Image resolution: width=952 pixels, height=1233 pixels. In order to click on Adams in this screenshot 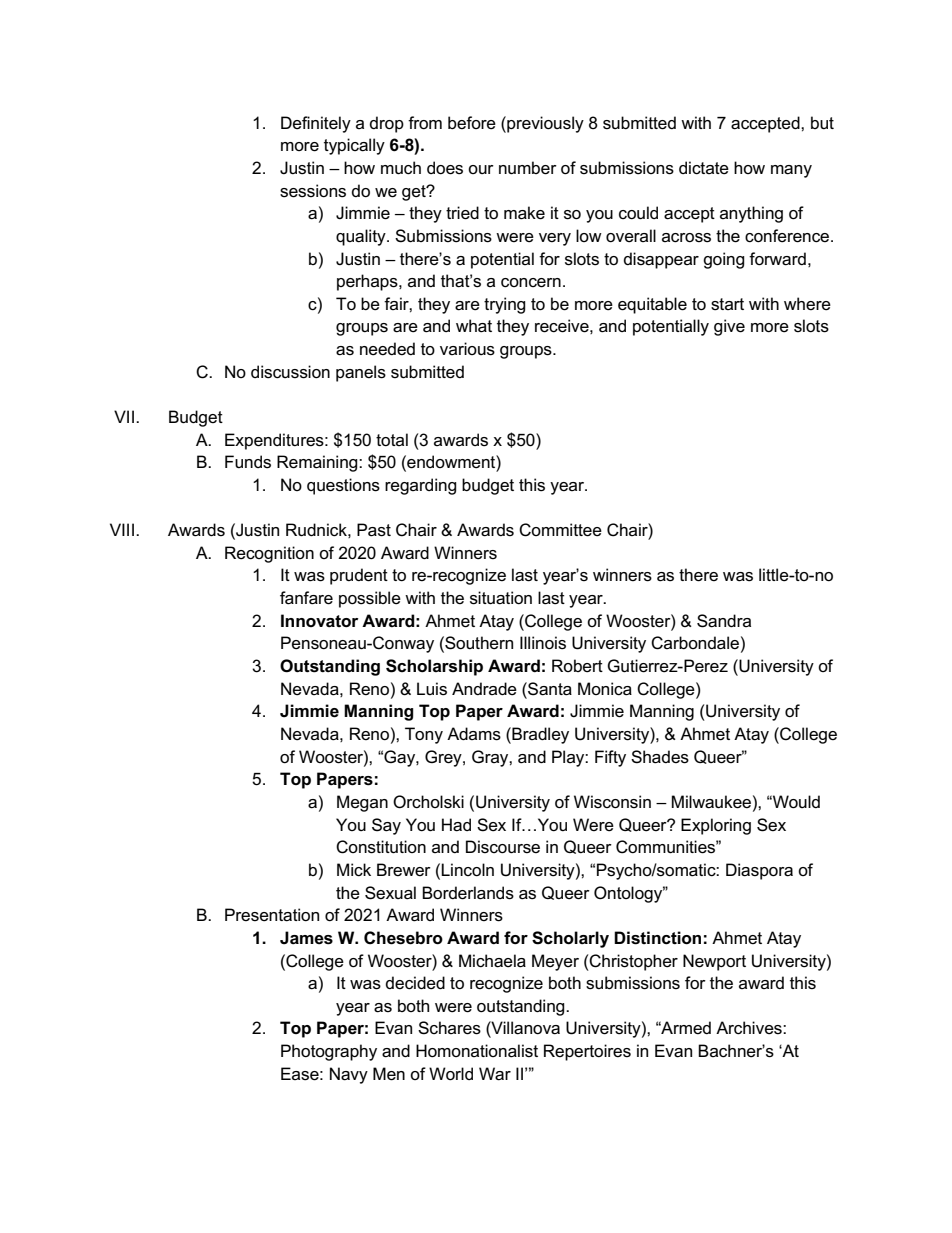, I will do `click(474, 734)`.
